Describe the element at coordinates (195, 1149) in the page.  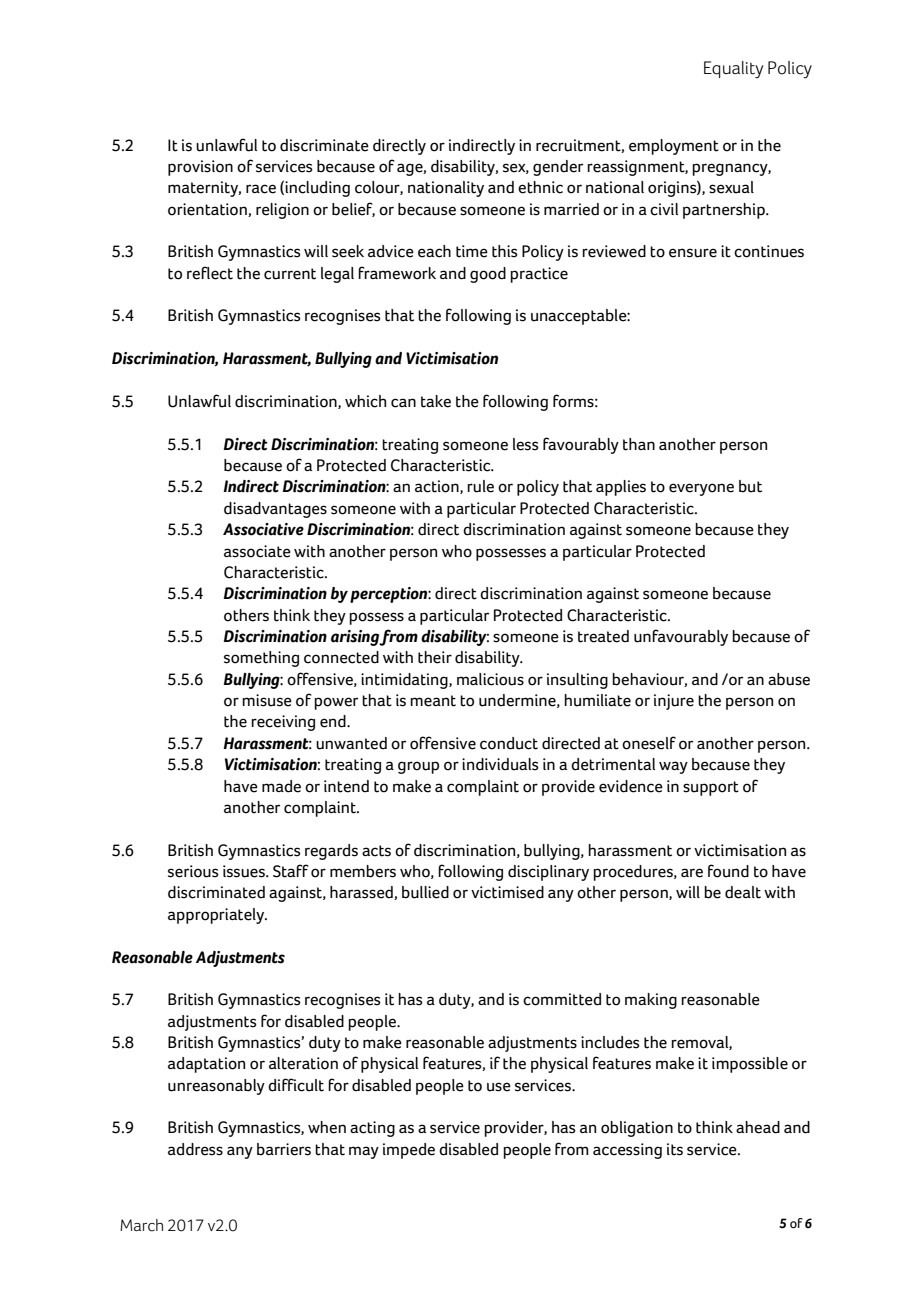
I see `address` at that location.
